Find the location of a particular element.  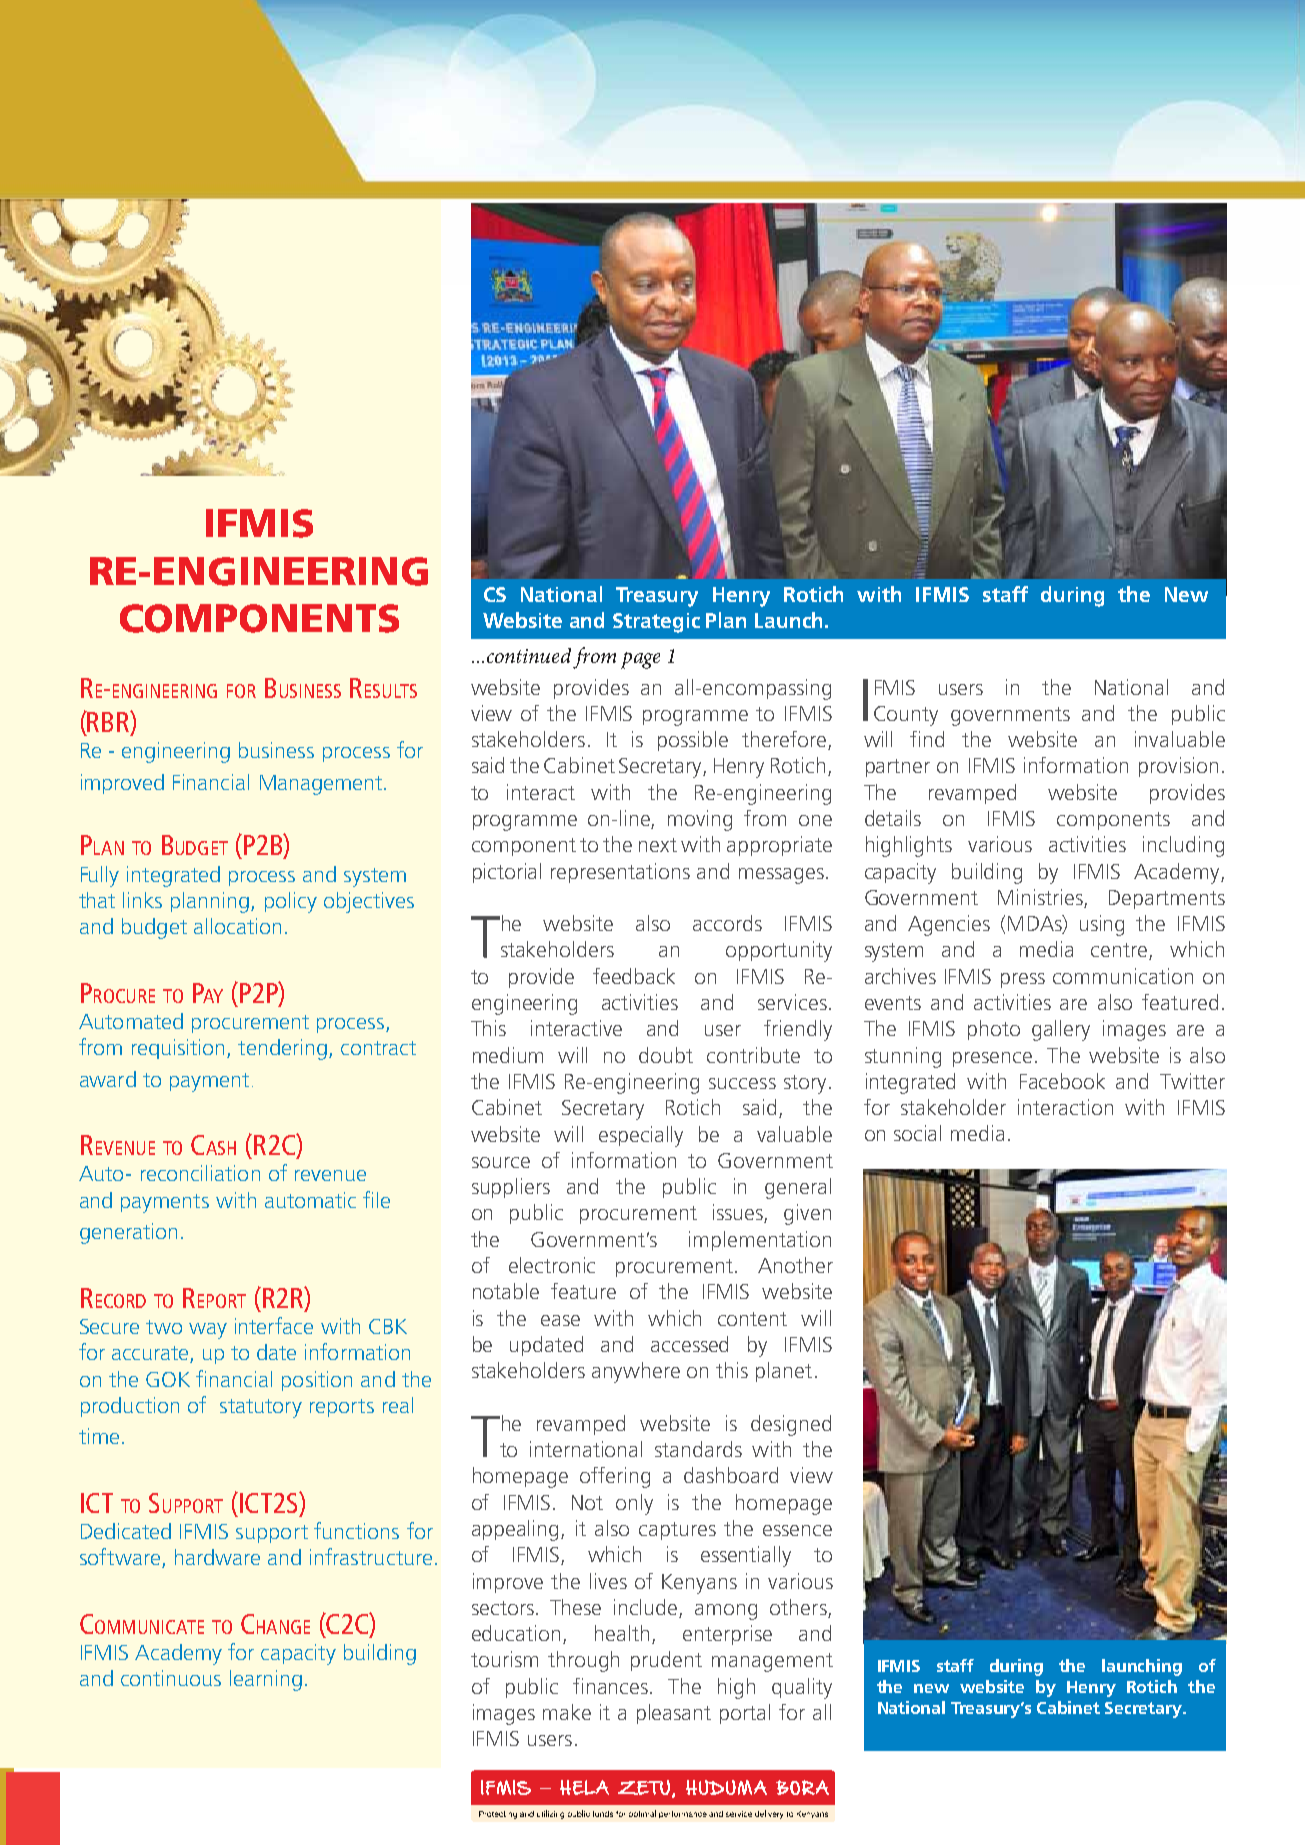

especially is located at coordinates (641, 1136).
